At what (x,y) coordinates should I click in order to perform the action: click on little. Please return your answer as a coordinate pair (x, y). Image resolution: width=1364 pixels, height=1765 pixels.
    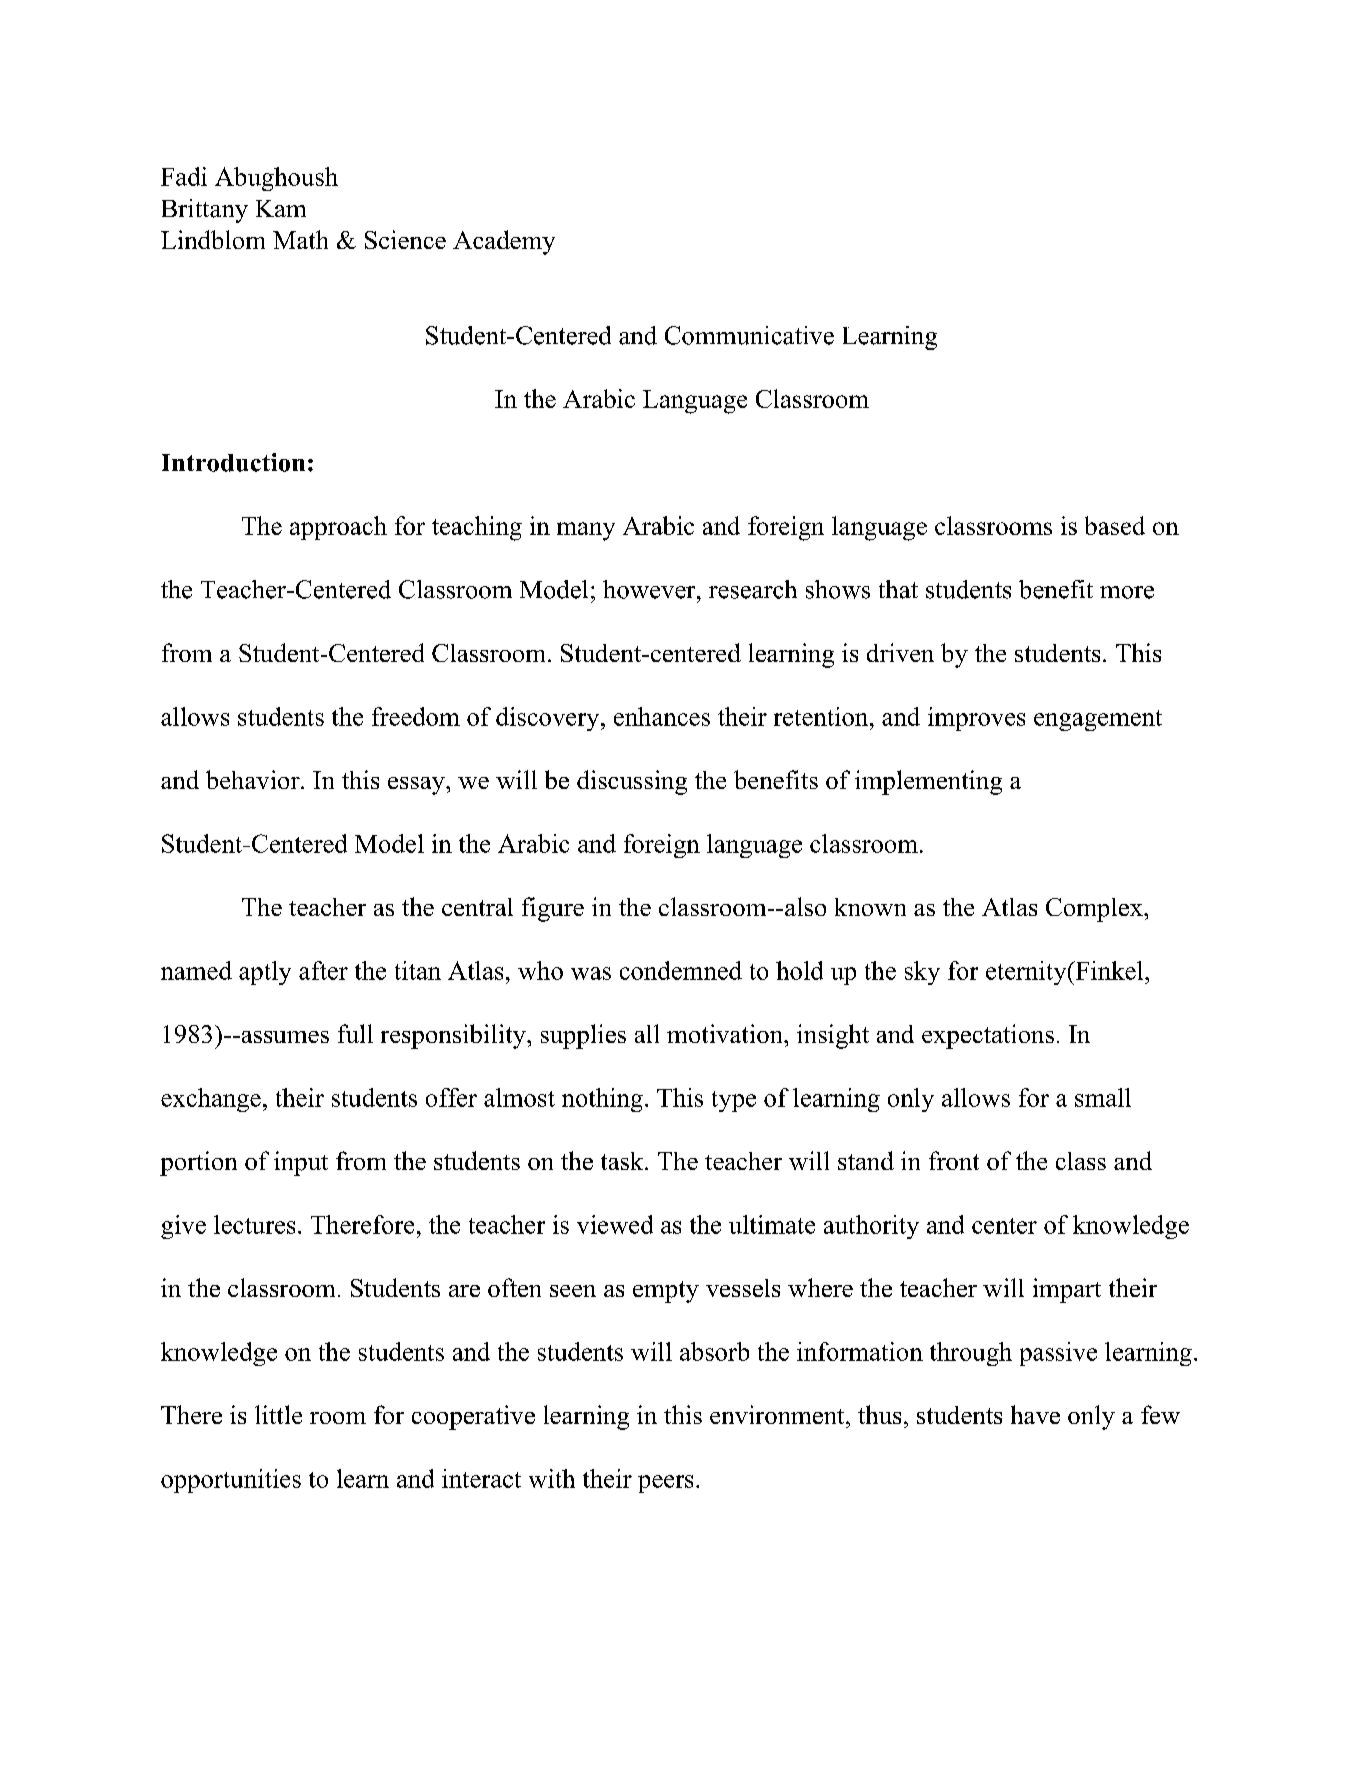
    Looking at the image, I should click on (278, 1414).
